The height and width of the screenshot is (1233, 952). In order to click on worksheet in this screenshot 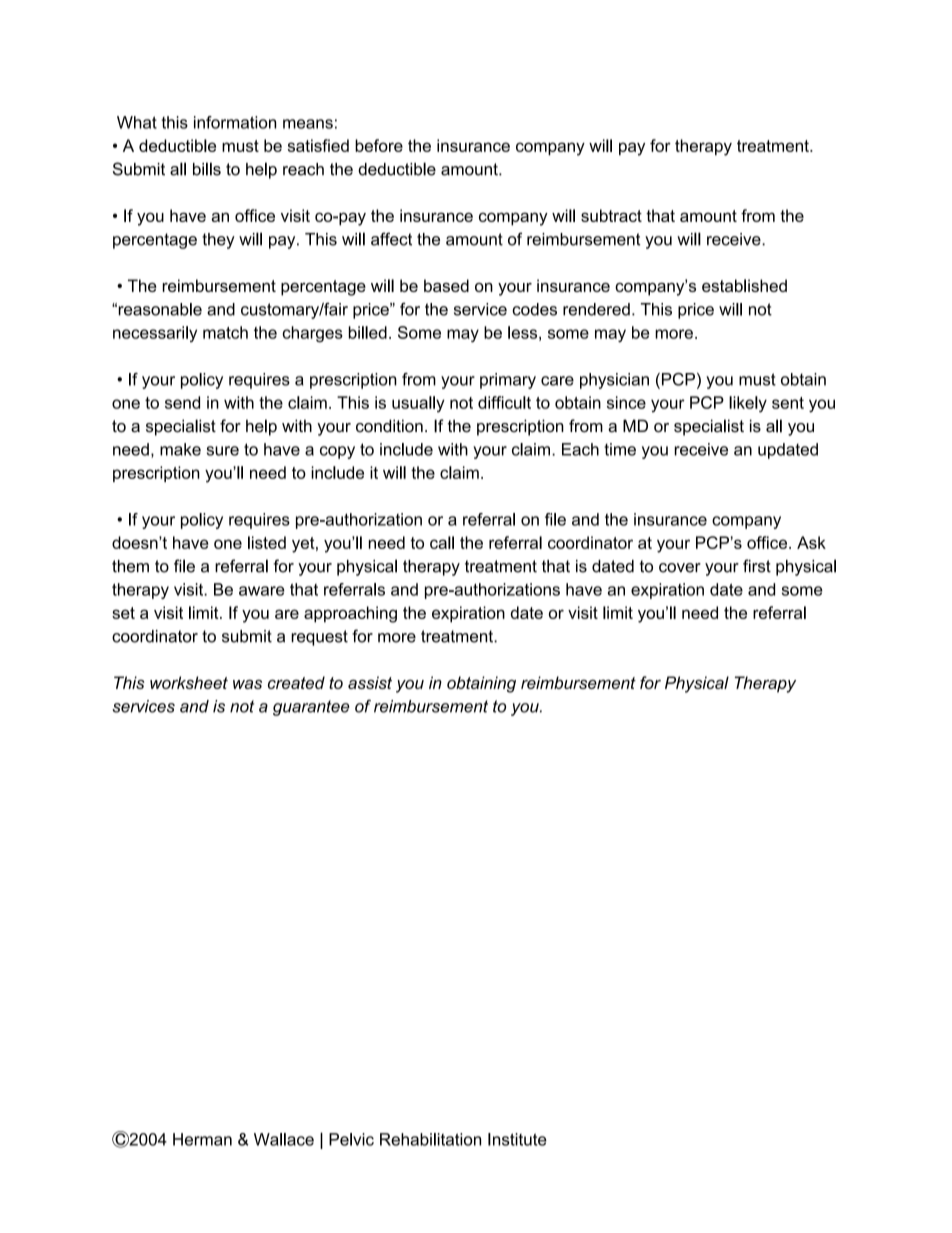, I will do `click(189, 682)`.
